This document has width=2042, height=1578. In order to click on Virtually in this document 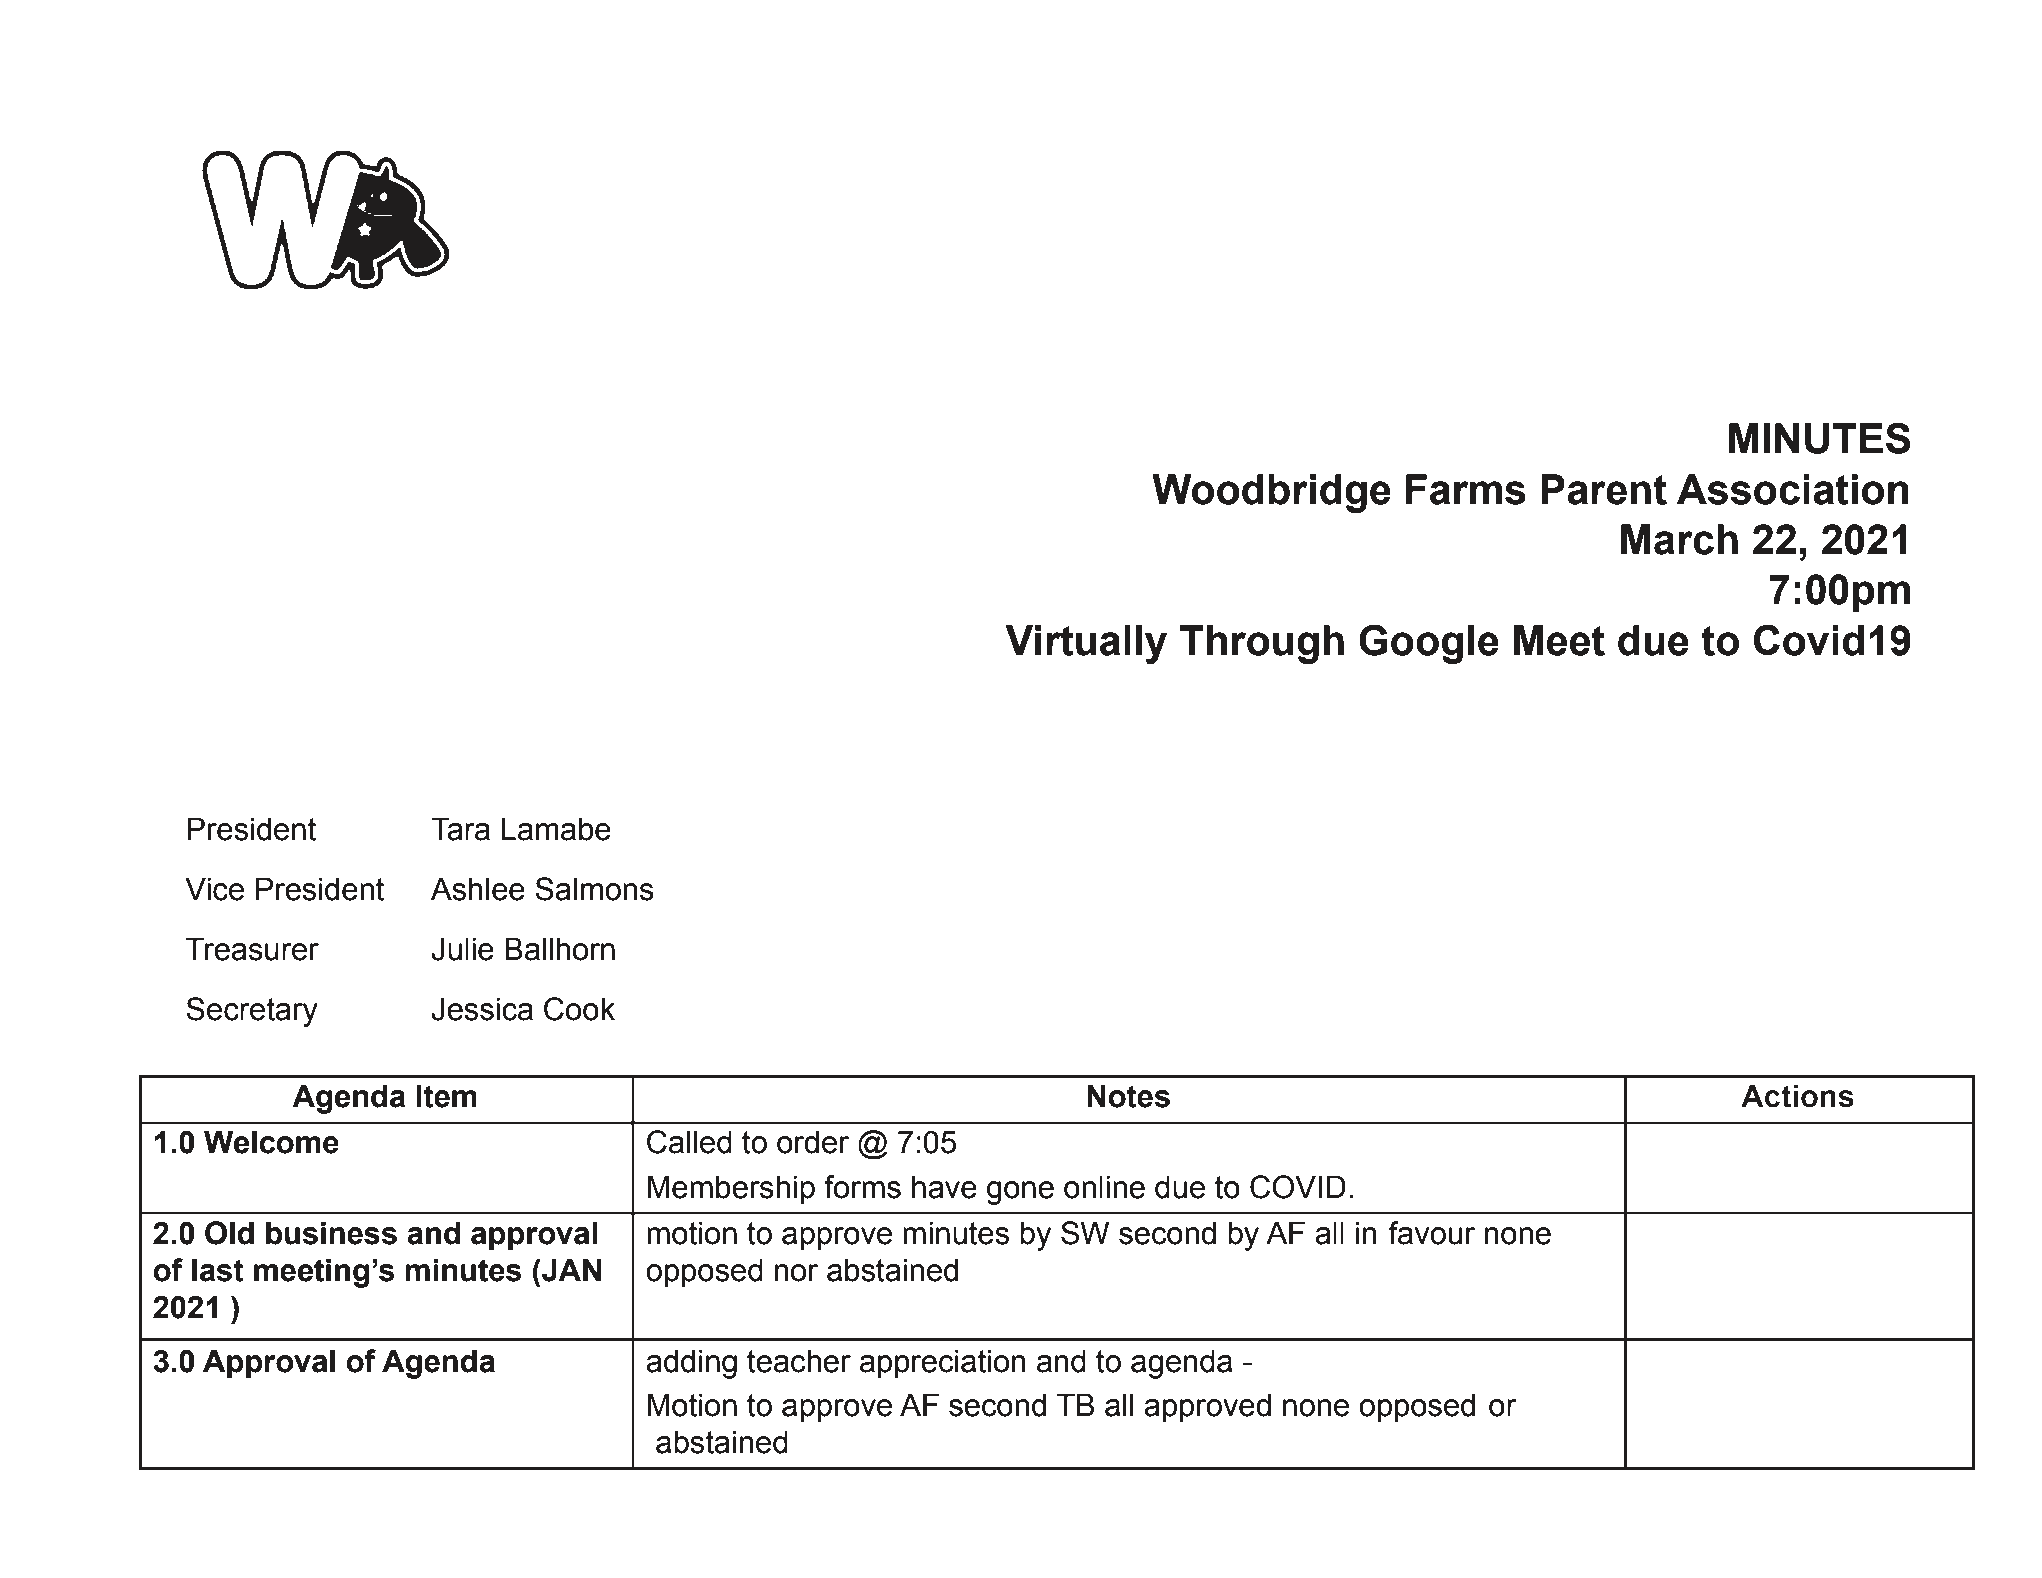, I will do `click(1086, 644)`.
